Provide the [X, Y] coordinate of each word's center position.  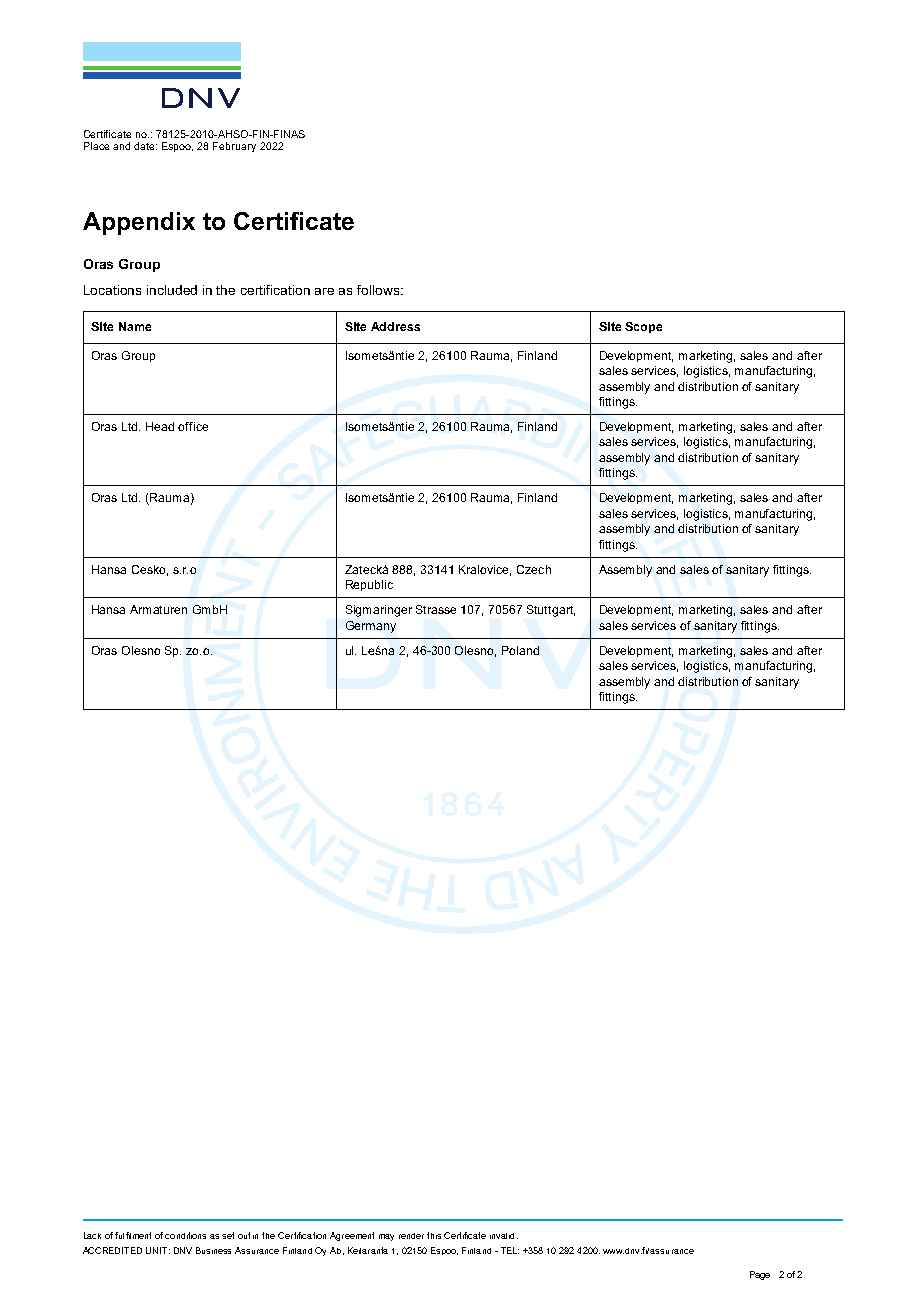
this [434, 1235]
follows [379, 290]
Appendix [139, 223]
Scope [643, 327]
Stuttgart [551, 611]
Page [760, 1275]
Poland [520, 650]
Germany [371, 627]
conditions [185, 1235]
